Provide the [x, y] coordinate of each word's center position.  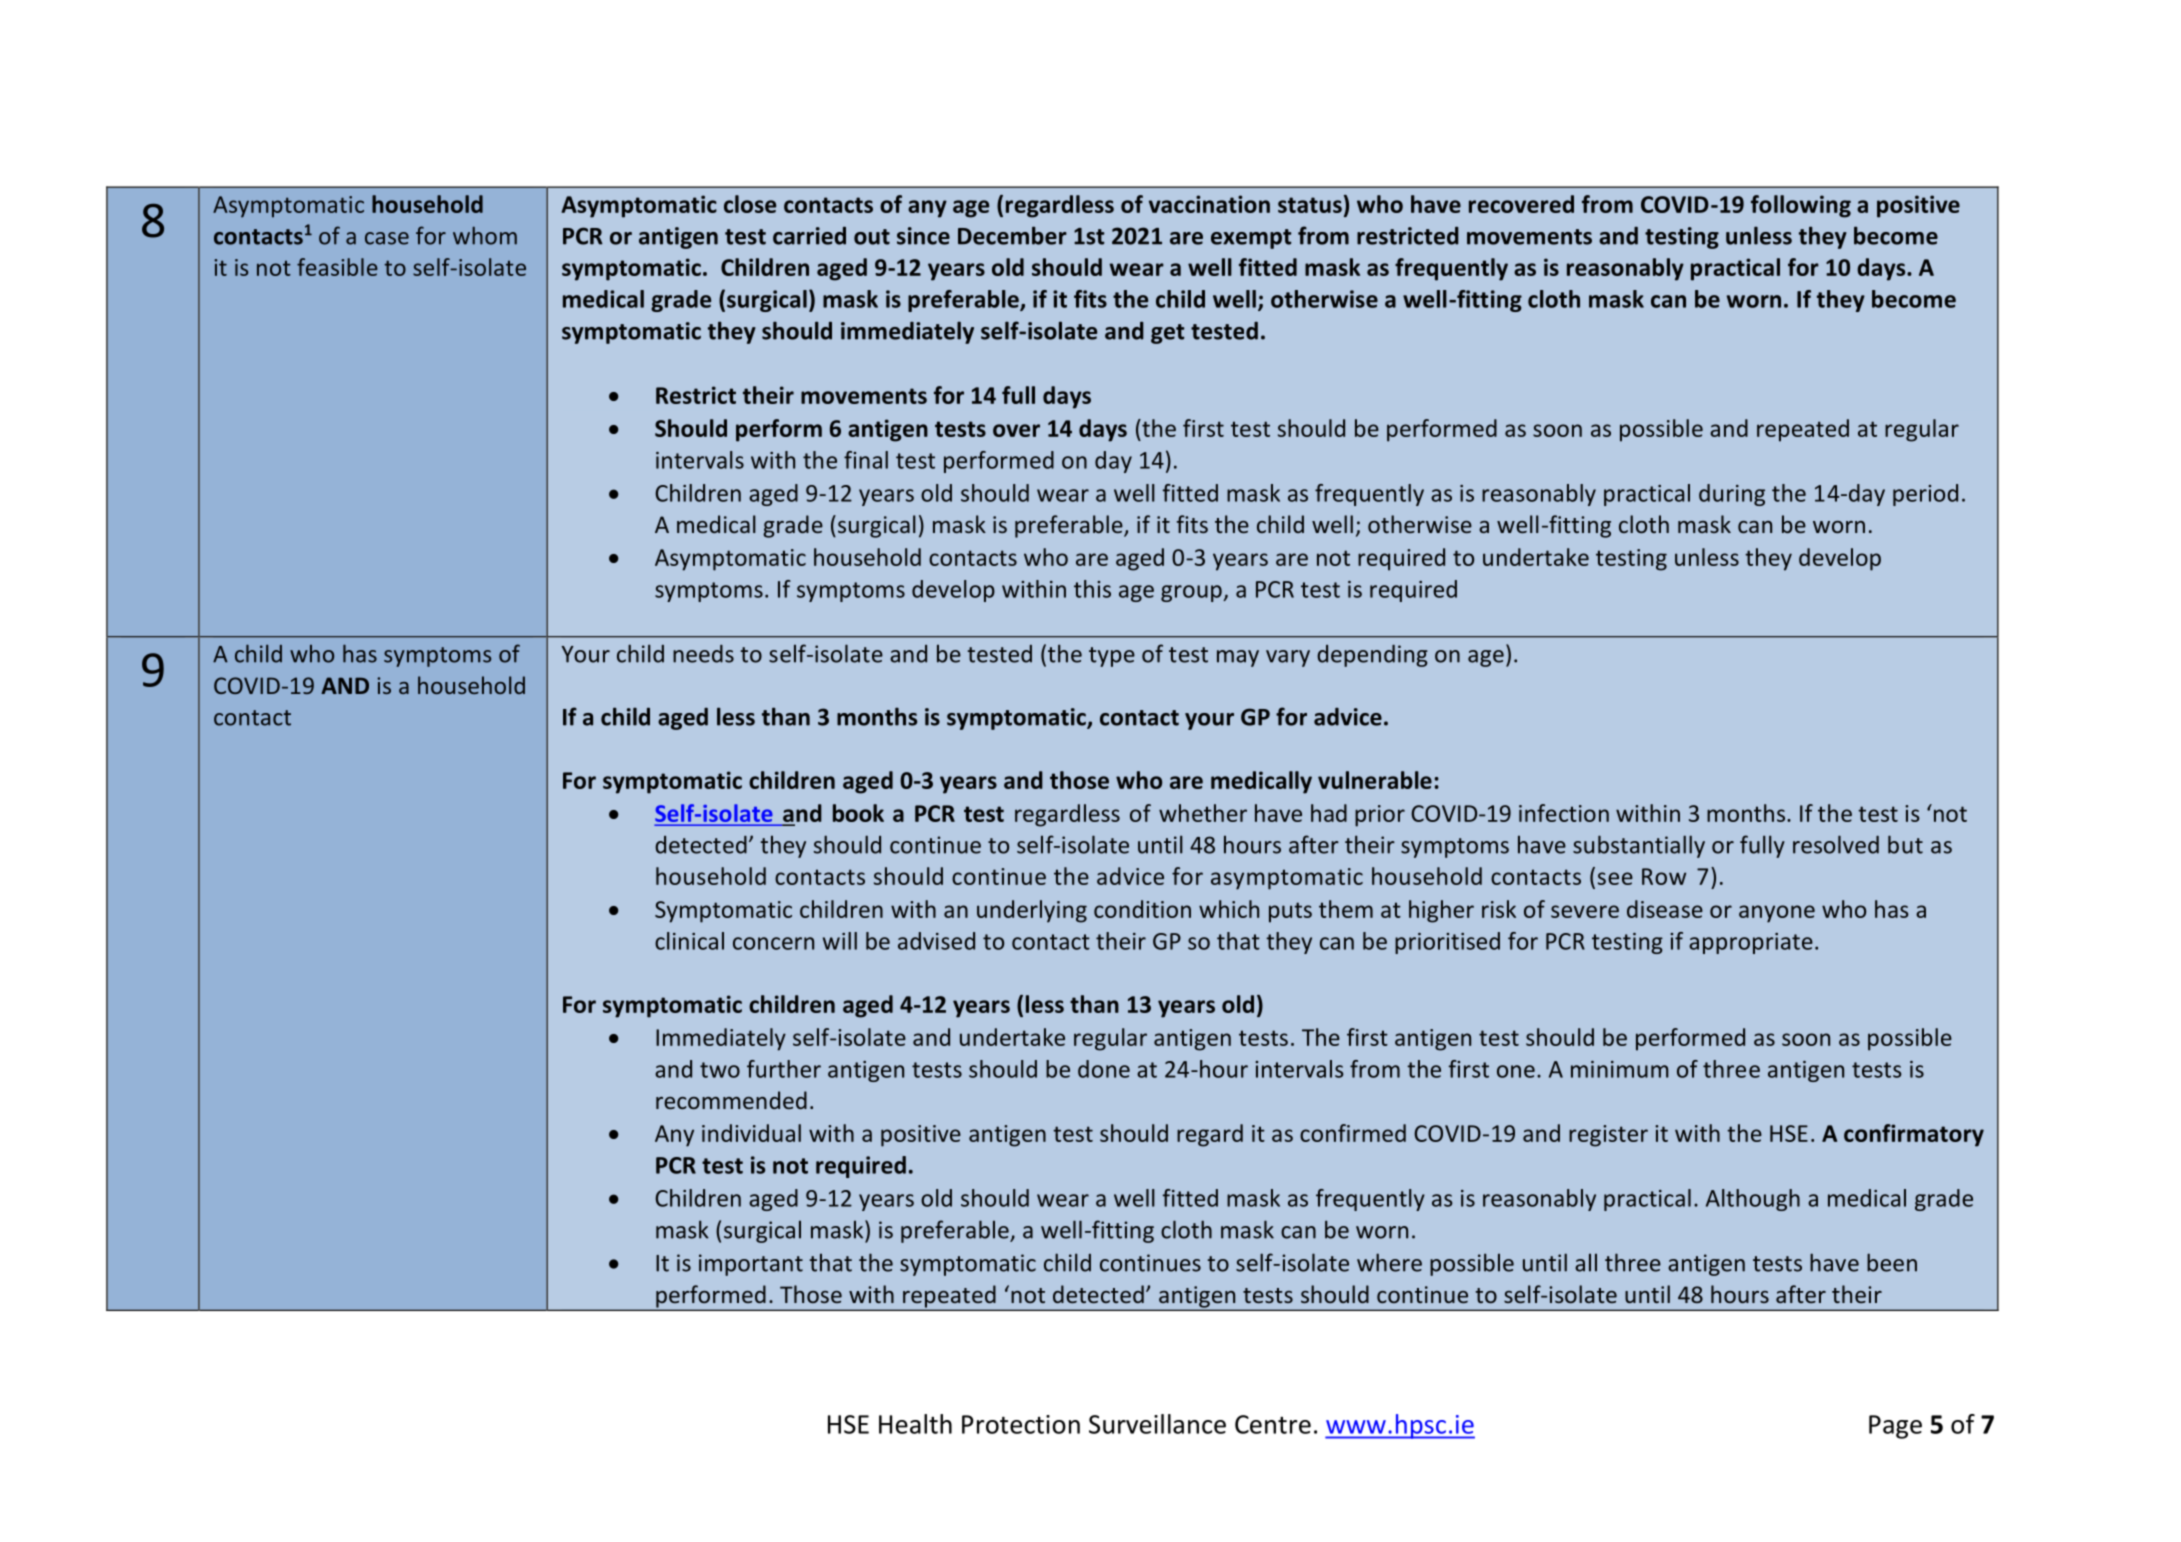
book [858, 813]
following [1801, 206]
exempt [1251, 239]
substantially [1639, 846]
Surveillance [1157, 1424]
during [1732, 495]
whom [485, 235]
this [1092, 589]
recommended [731, 1100]
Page [1895, 1427]
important [751, 1265]
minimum [1620, 1069]
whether [1203, 813]
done [1104, 1069]
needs [703, 654]
